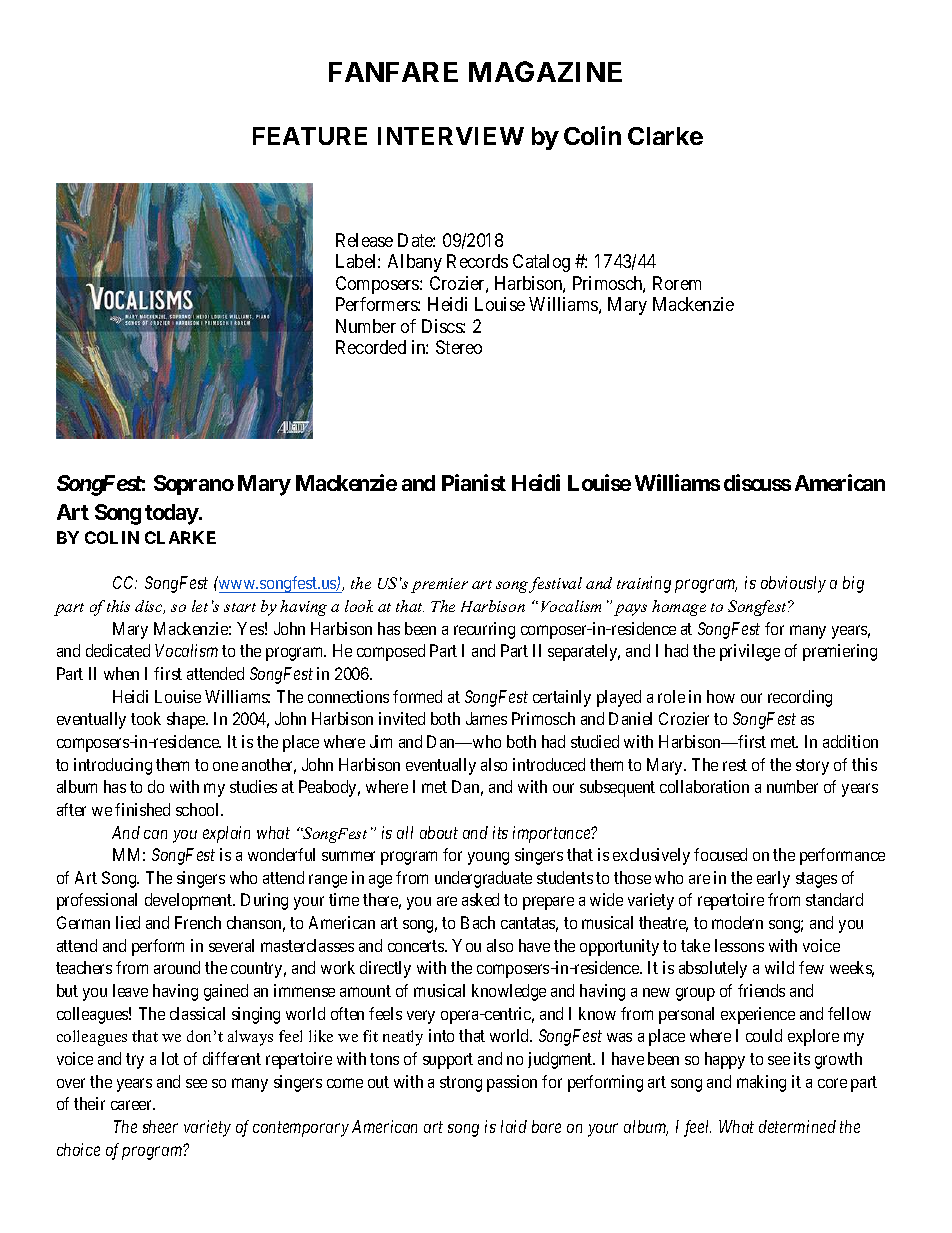 The width and height of the image is (952, 1233). Describe the element at coordinates (797, 1126) in the image. I see `determined` at that location.
